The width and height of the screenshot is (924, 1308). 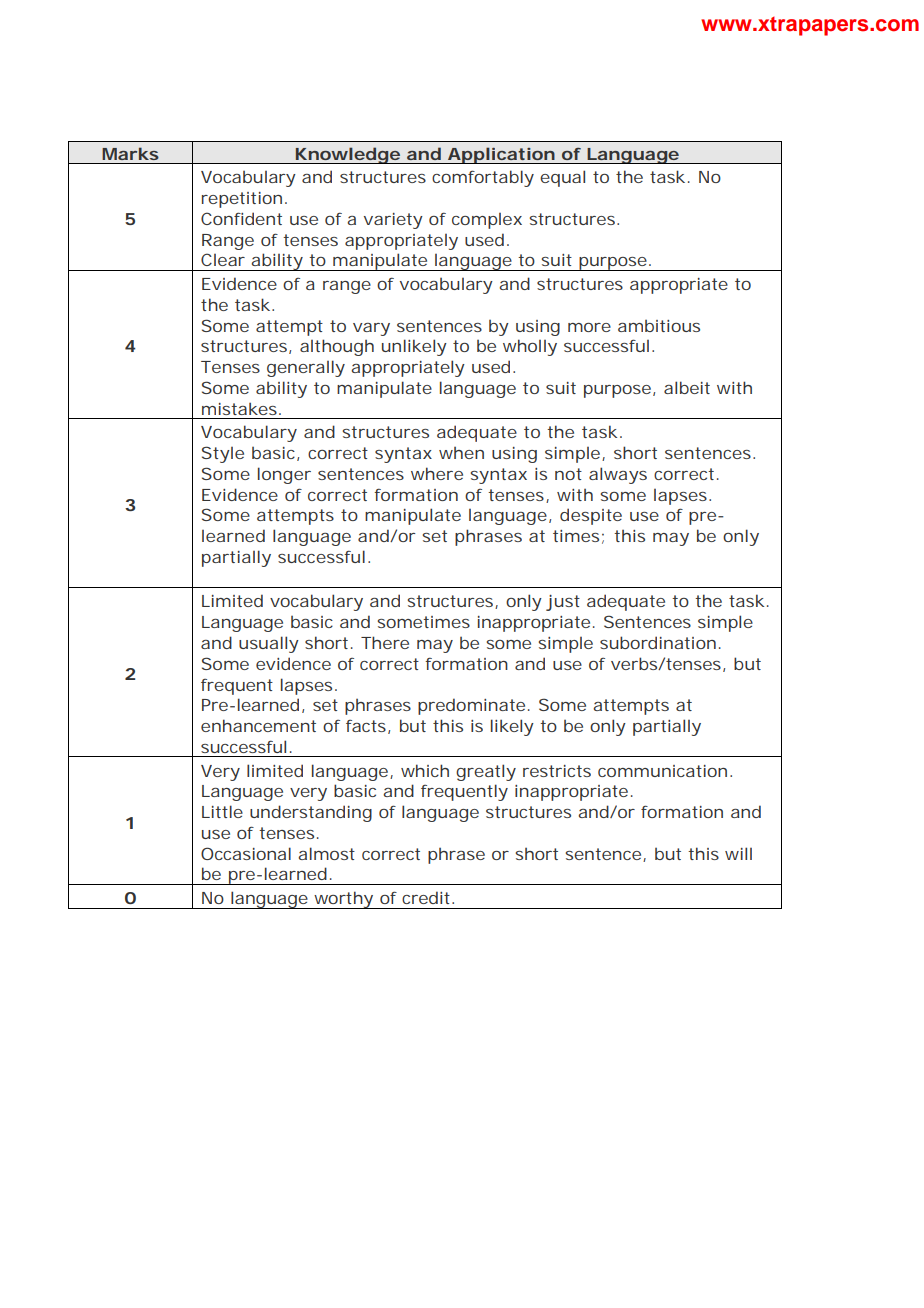 I want to click on credit, so click(x=427, y=897).
